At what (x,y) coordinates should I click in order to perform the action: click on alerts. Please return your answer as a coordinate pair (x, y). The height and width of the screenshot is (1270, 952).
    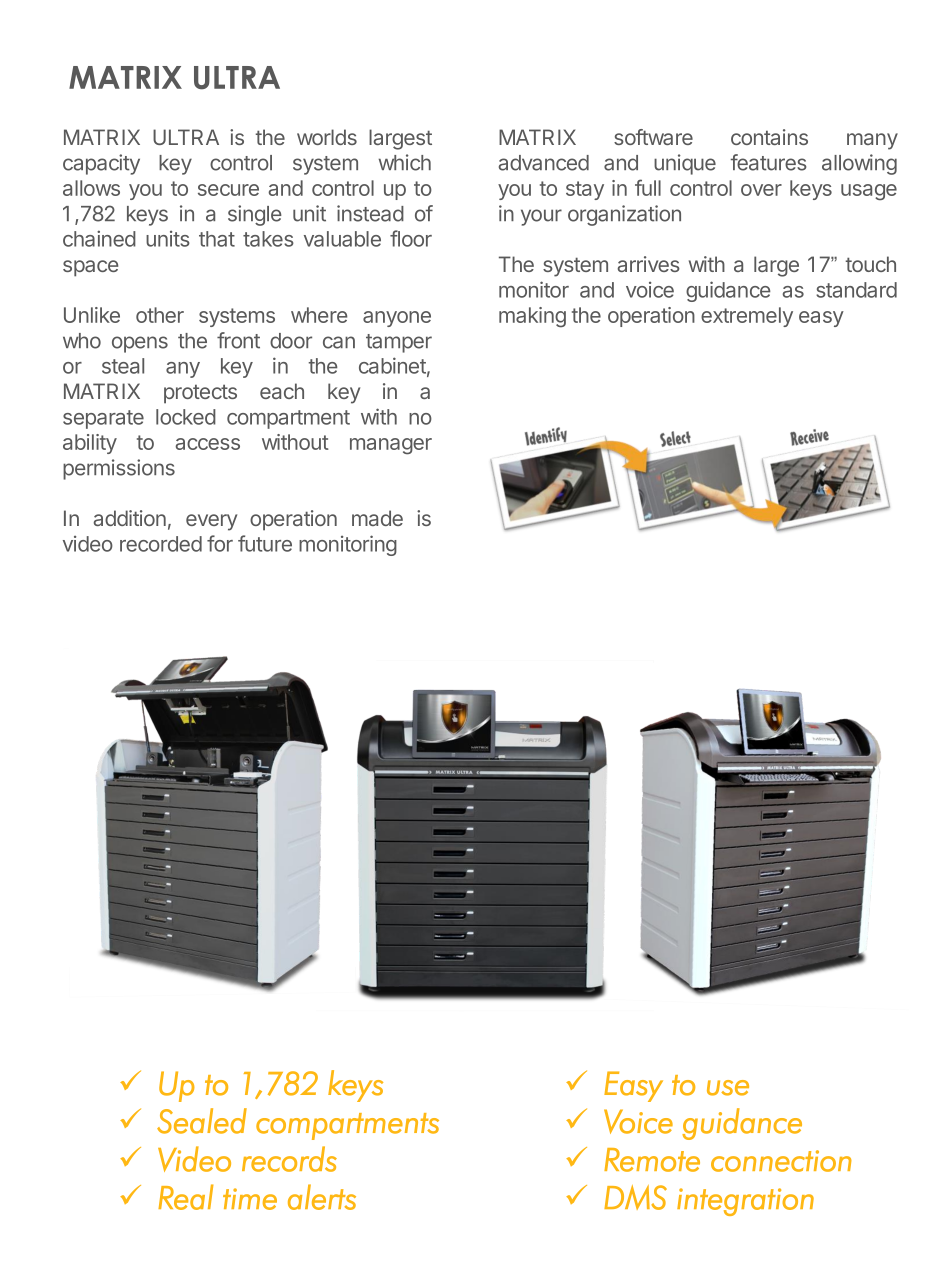
    Looking at the image, I should click on (322, 1197).
